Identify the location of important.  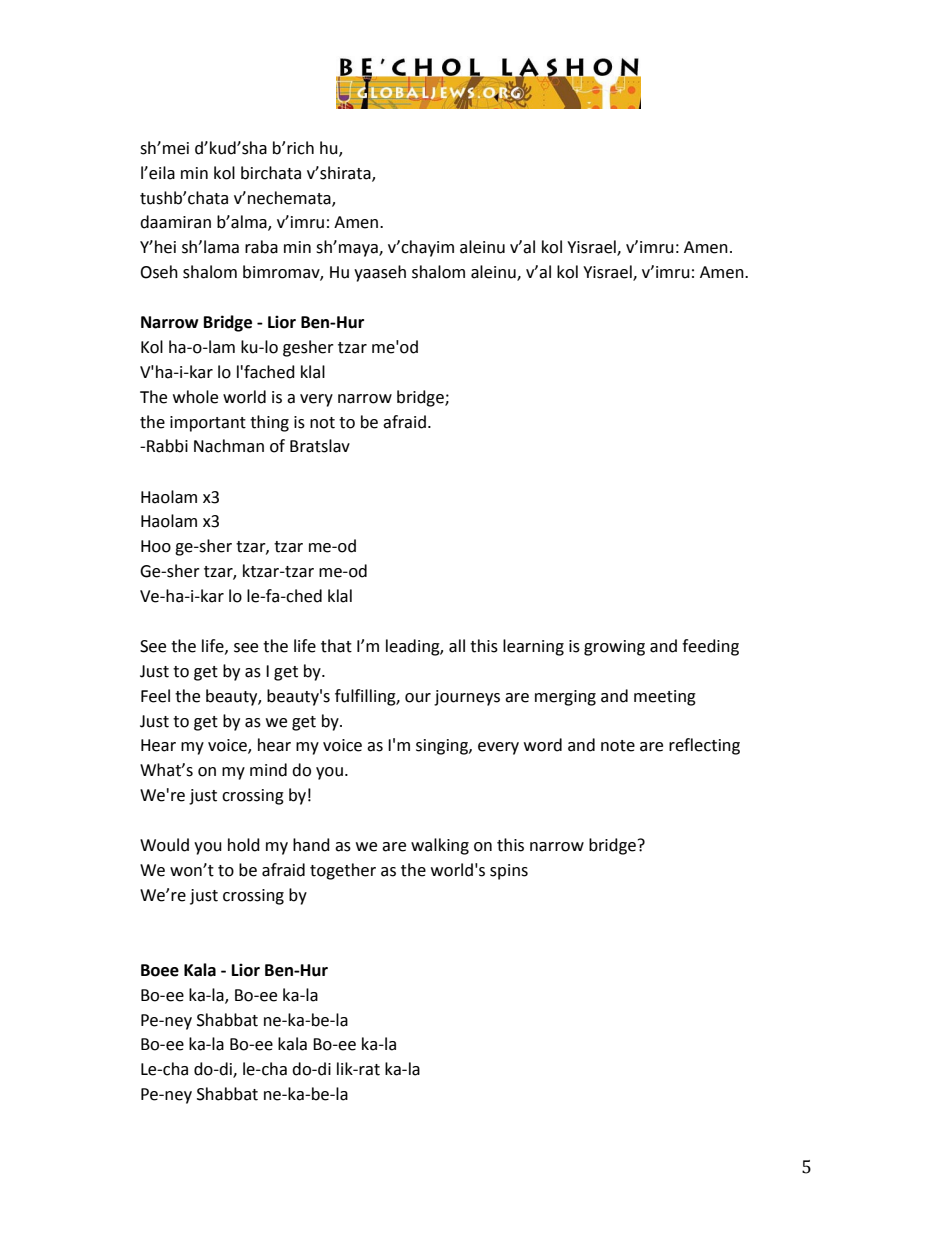
(208, 424).
